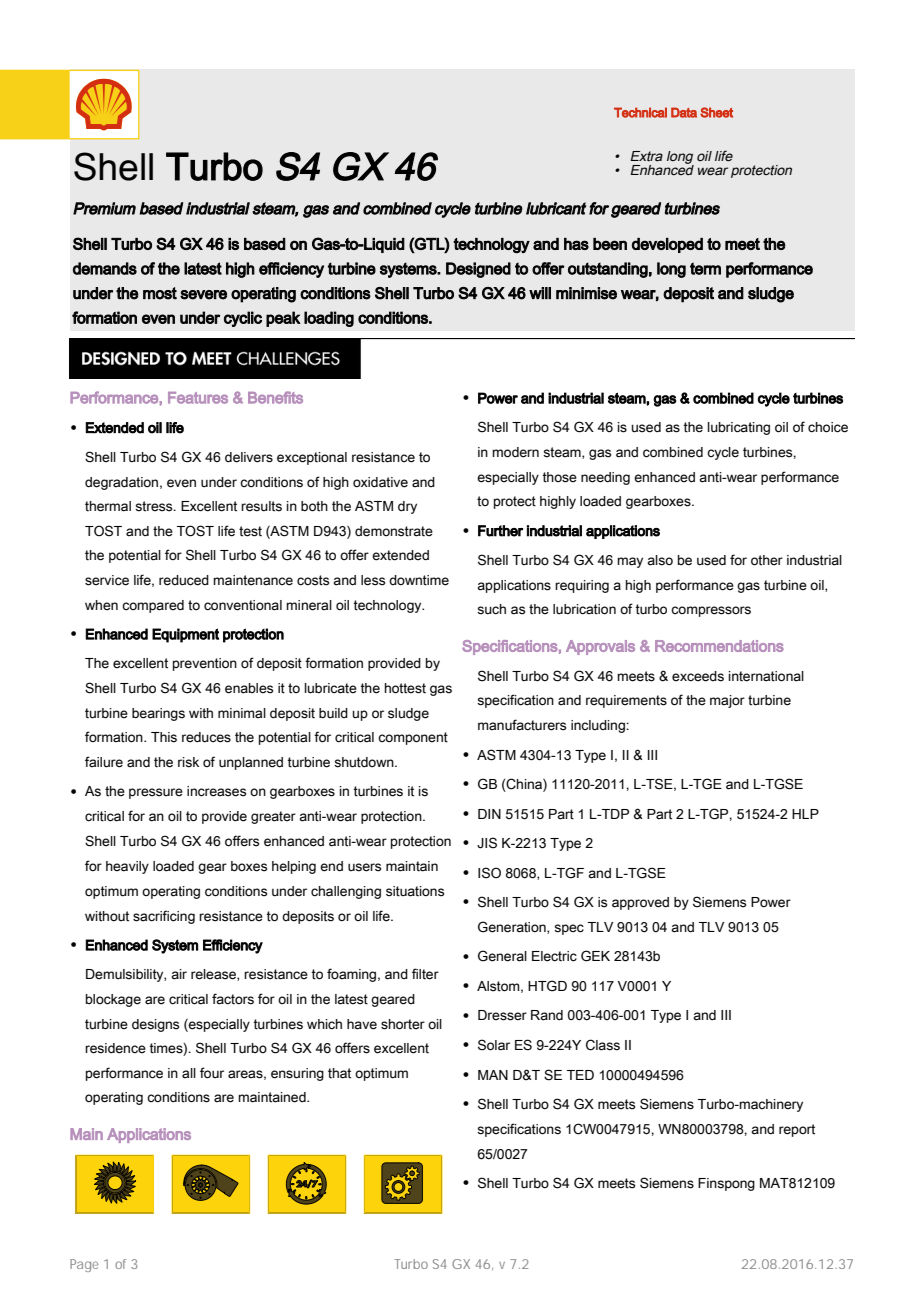 The image size is (924, 1308). What do you see at coordinates (797, 1130) in the screenshot?
I see `report` at bounding box center [797, 1130].
